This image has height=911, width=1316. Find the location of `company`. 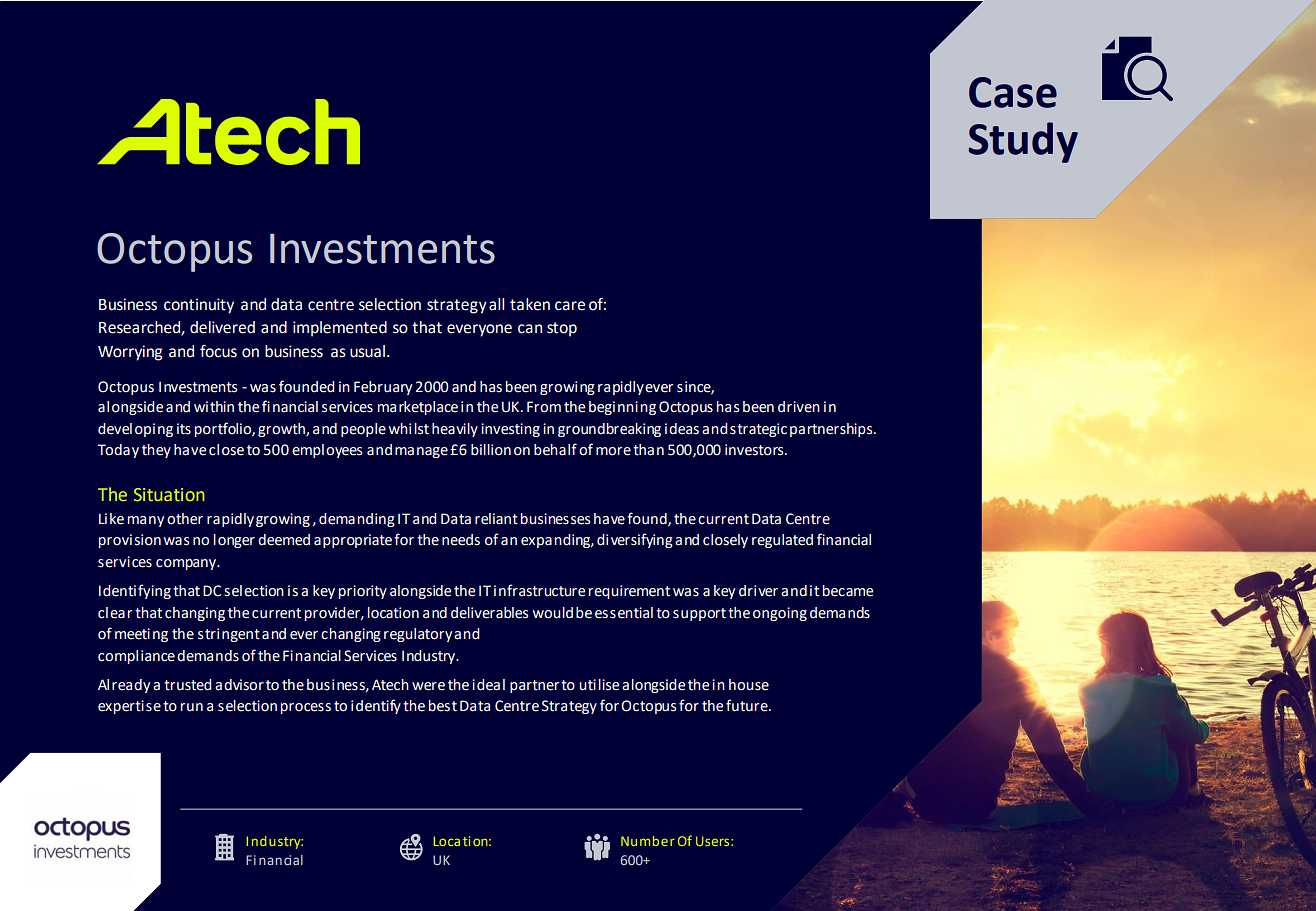

company is located at coordinates (187, 564).
